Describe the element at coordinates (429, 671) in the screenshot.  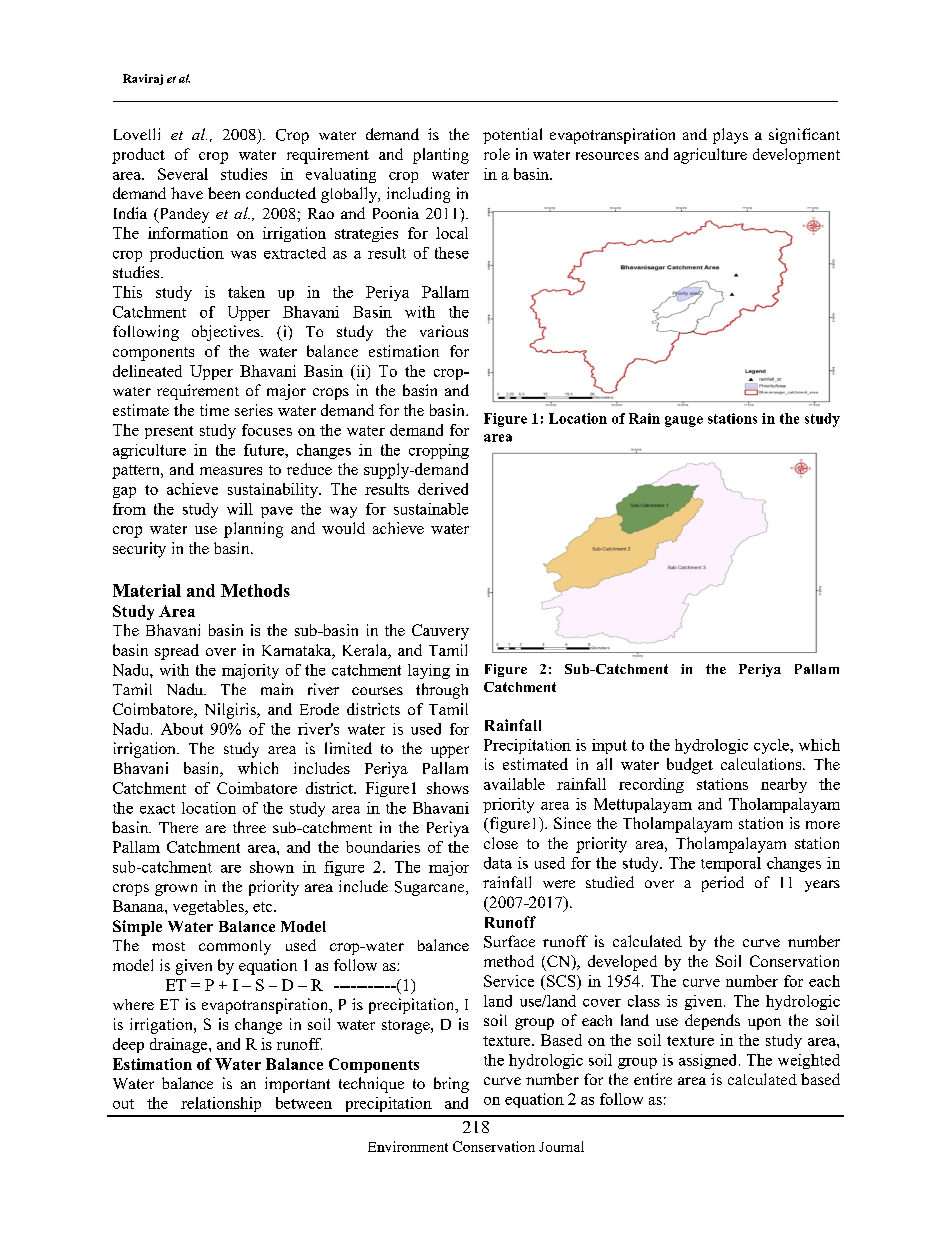
I see `laying` at that location.
